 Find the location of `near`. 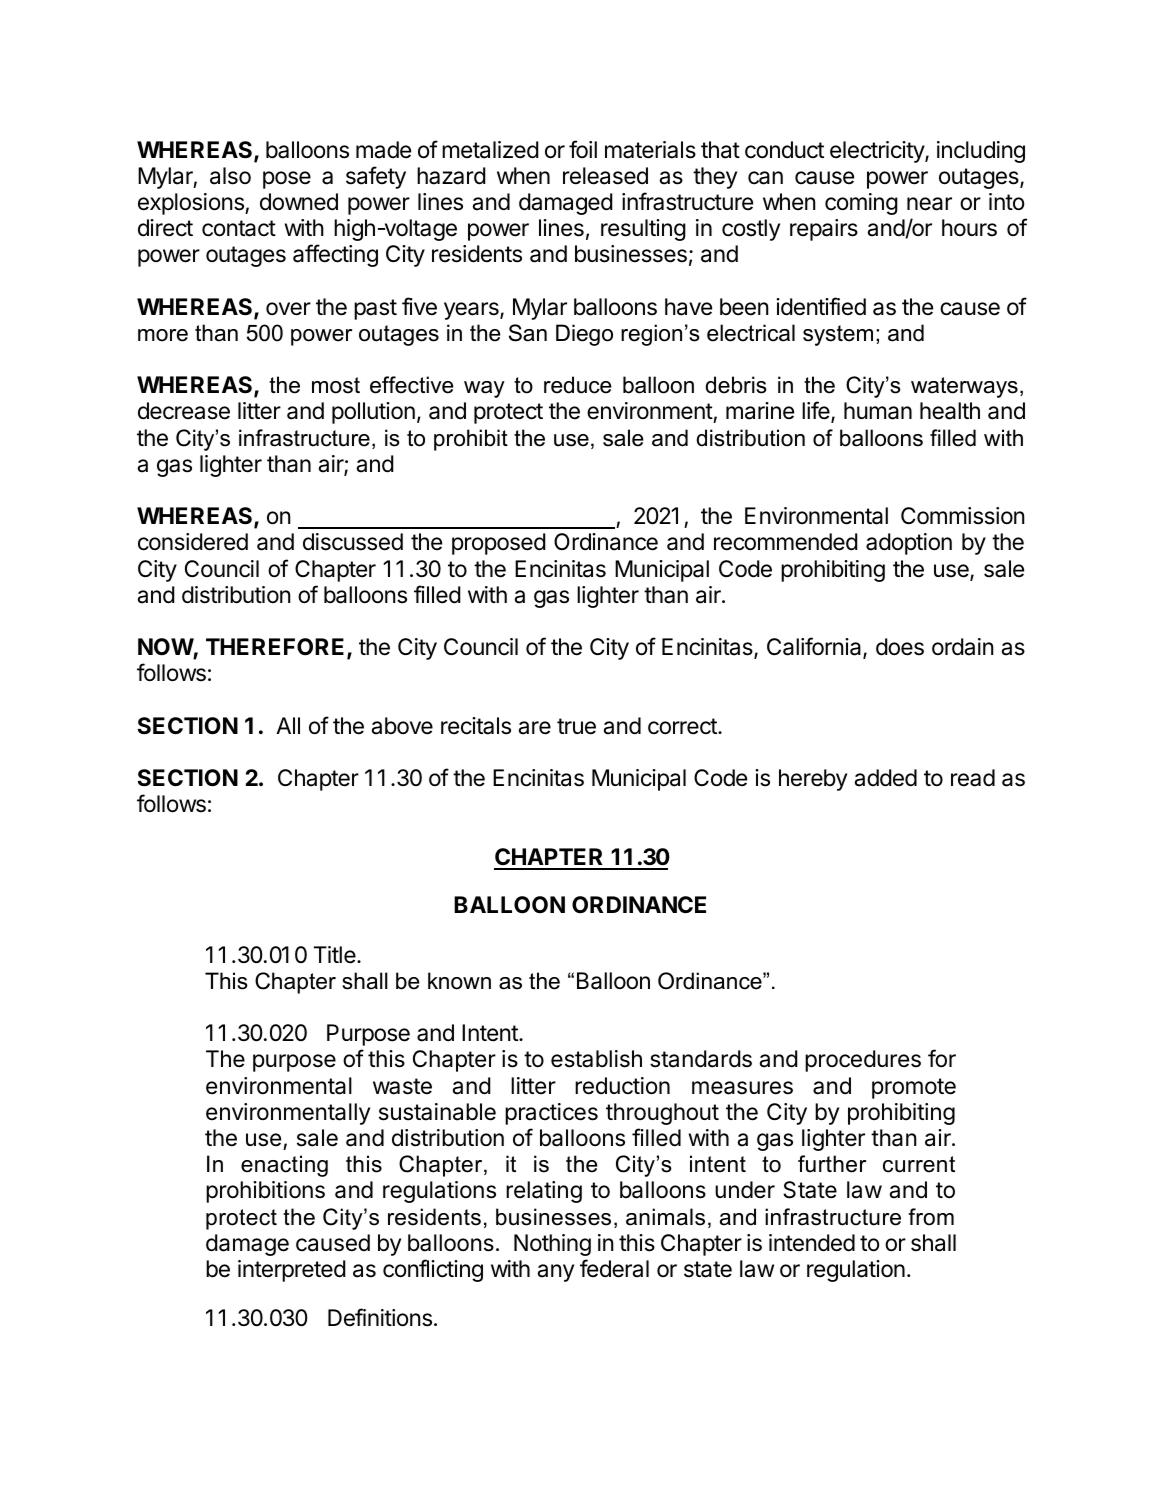

near is located at coordinates (929, 204).
